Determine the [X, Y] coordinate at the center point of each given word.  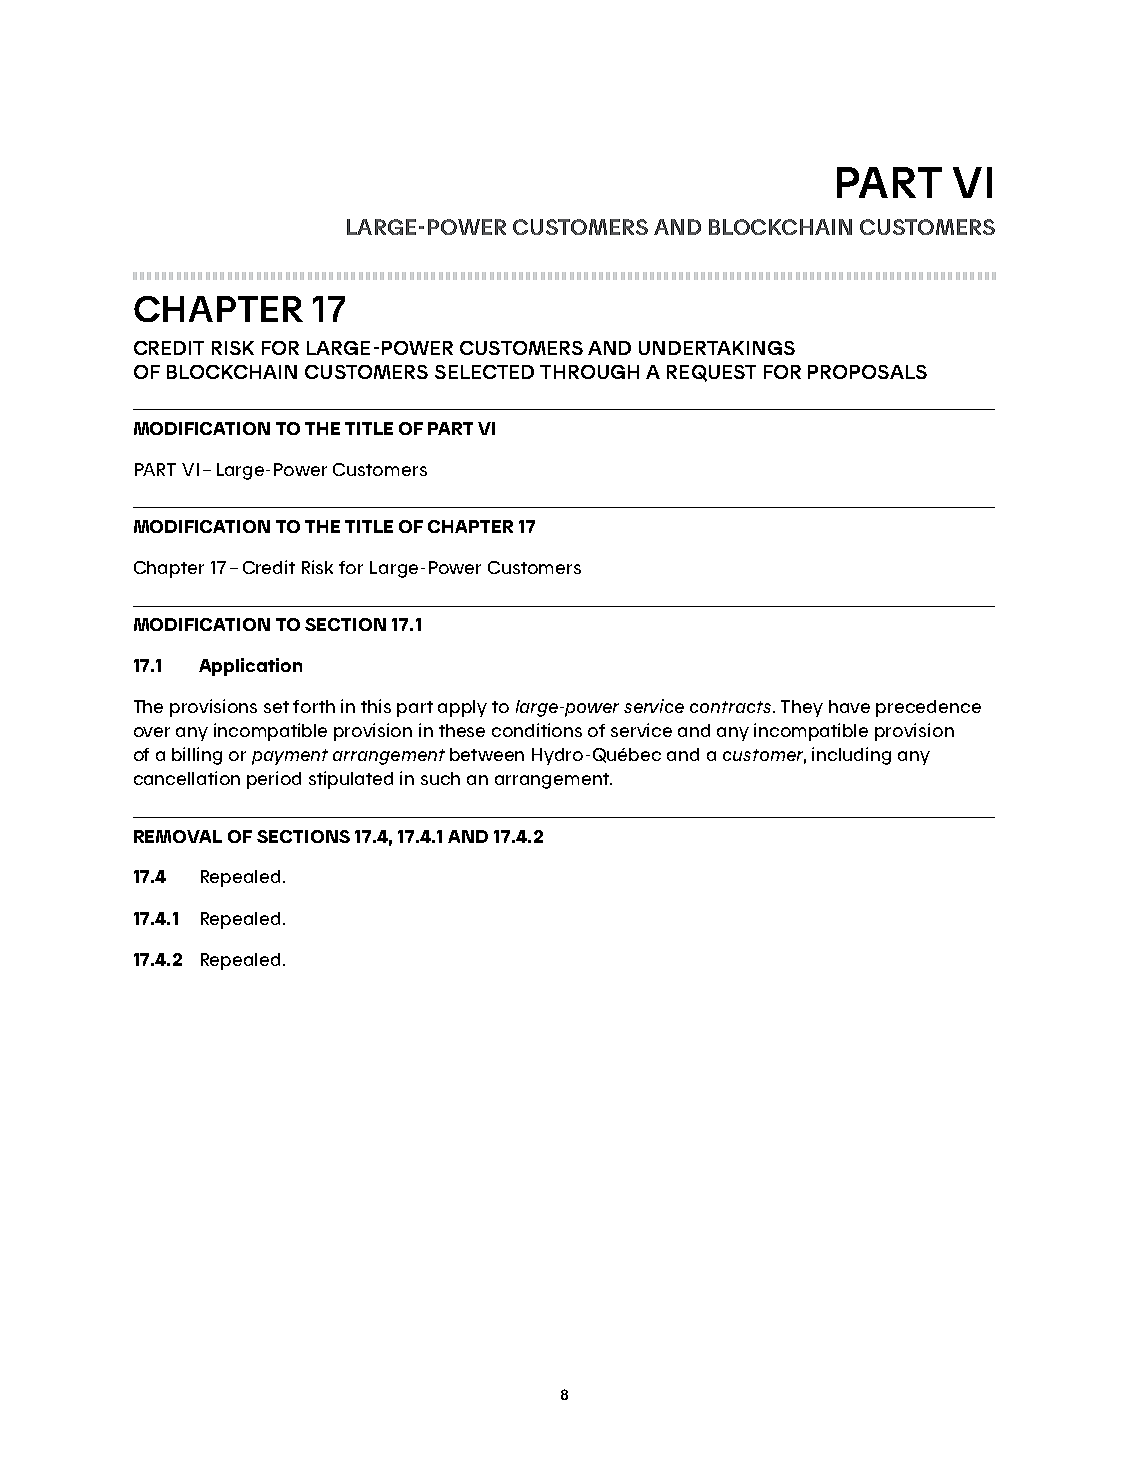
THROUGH [589, 372]
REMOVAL [178, 836]
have [849, 706]
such [440, 778]
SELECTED [484, 372]
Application [250, 667]
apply [462, 708]
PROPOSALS [867, 372]
